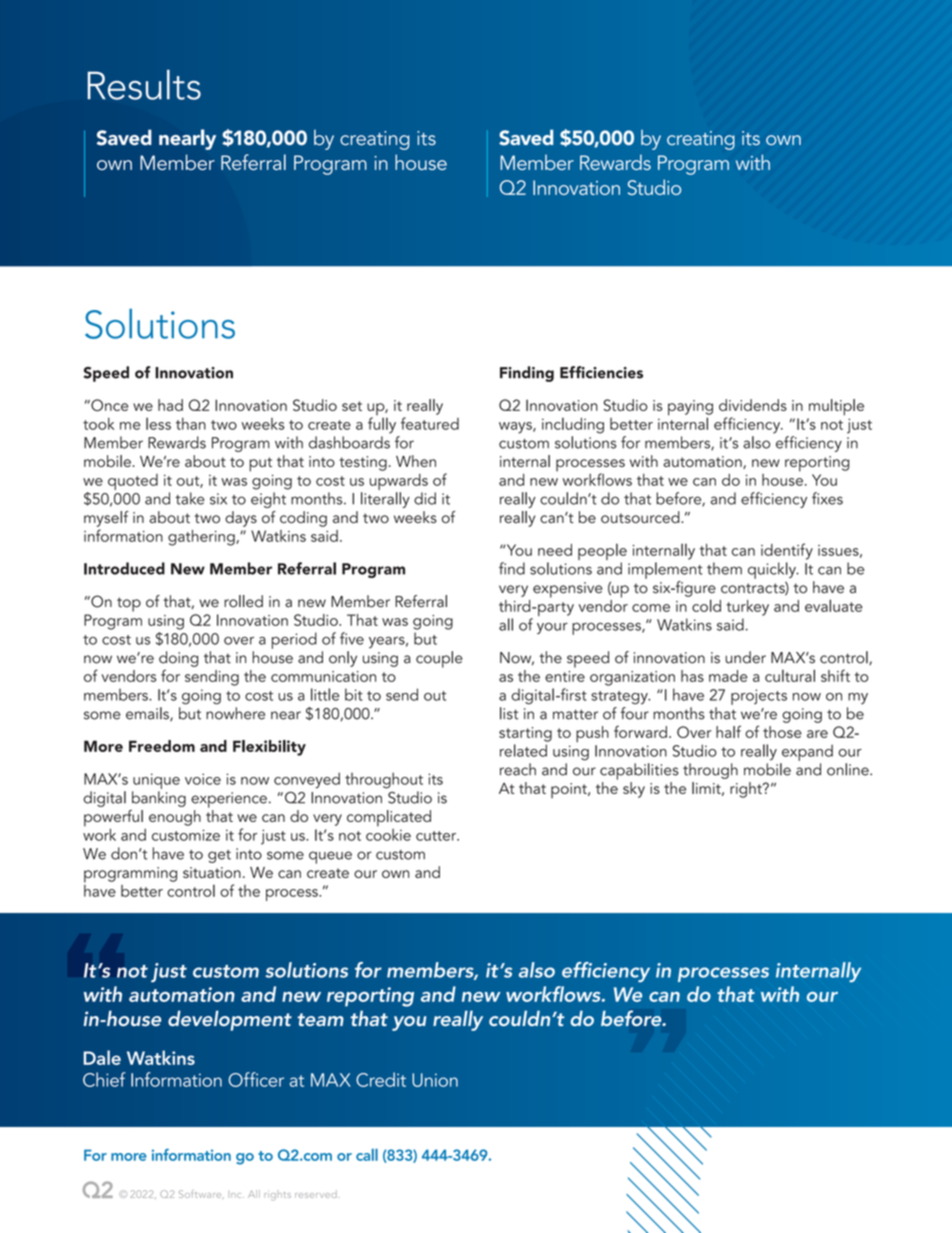 The image size is (952, 1233). Describe the element at coordinates (753, 405) in the image. I see `dividends` at that location.
